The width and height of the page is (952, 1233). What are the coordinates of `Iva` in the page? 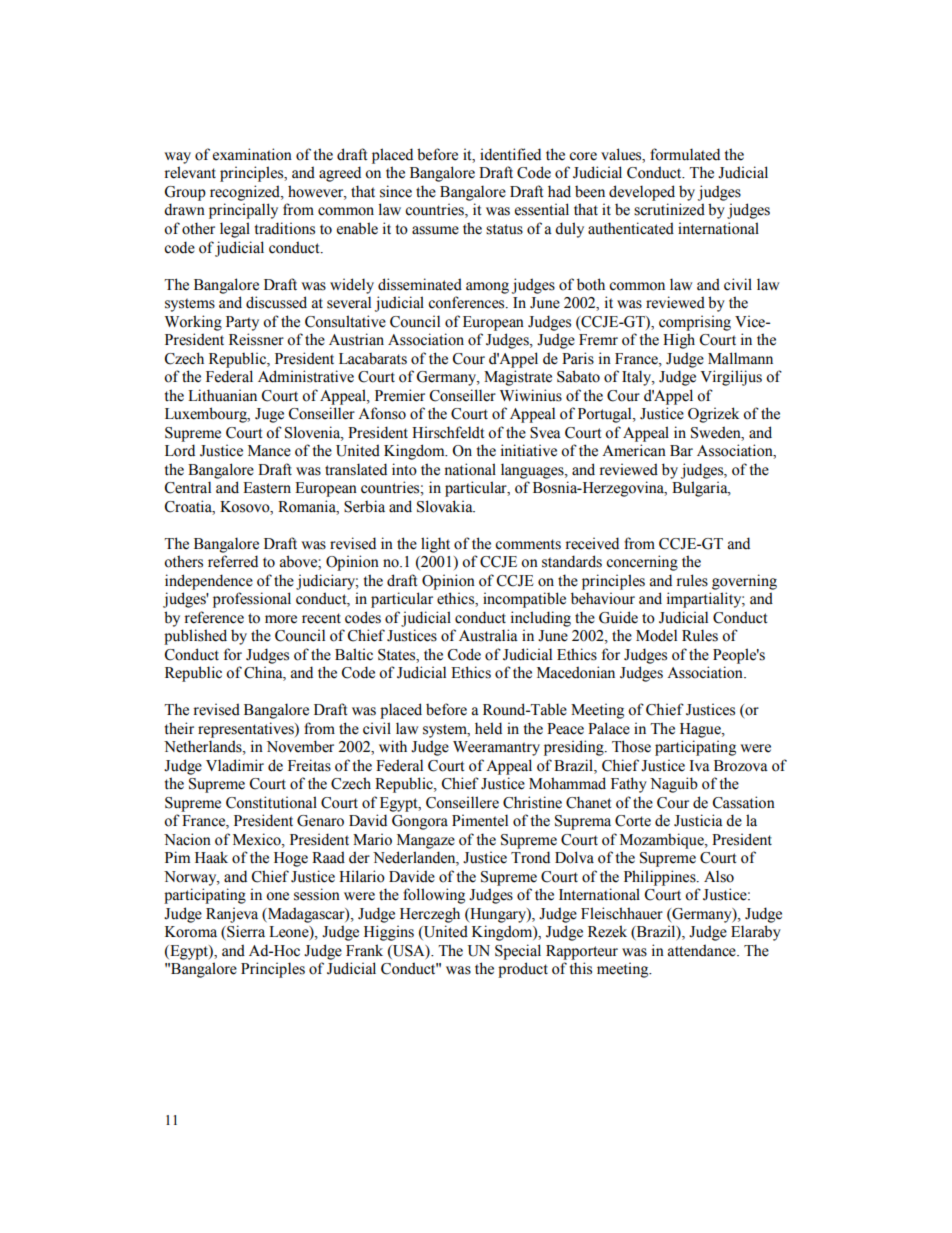 It's located at (699, 766).
